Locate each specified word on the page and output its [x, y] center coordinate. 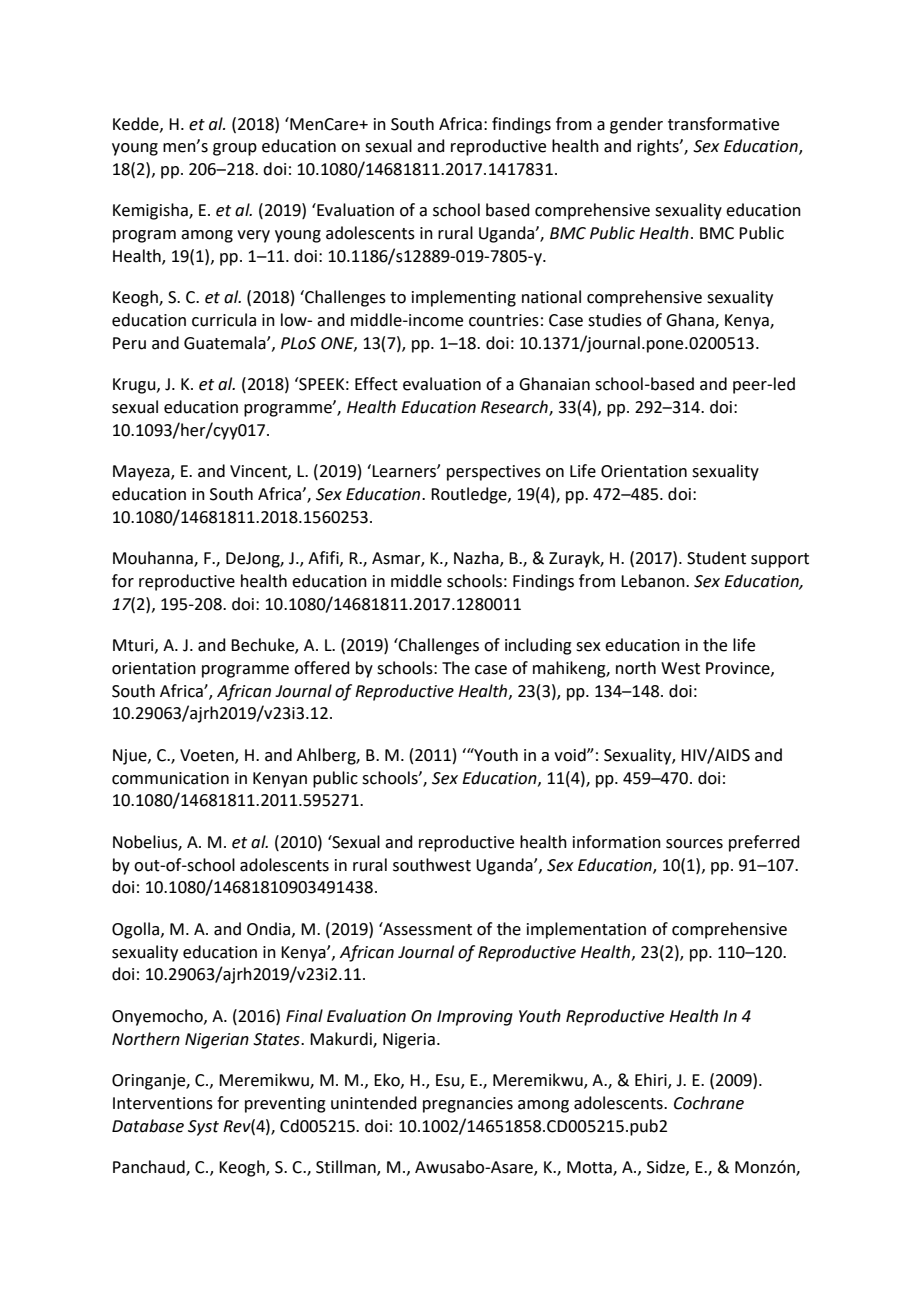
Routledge [470, 495]
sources [694, 844]
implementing [464, 298]
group [235, 149]
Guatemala [226, 343]
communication [170, 778]
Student [716, 558]
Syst [203, 1128]
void [571, 755]
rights [659, 147]
